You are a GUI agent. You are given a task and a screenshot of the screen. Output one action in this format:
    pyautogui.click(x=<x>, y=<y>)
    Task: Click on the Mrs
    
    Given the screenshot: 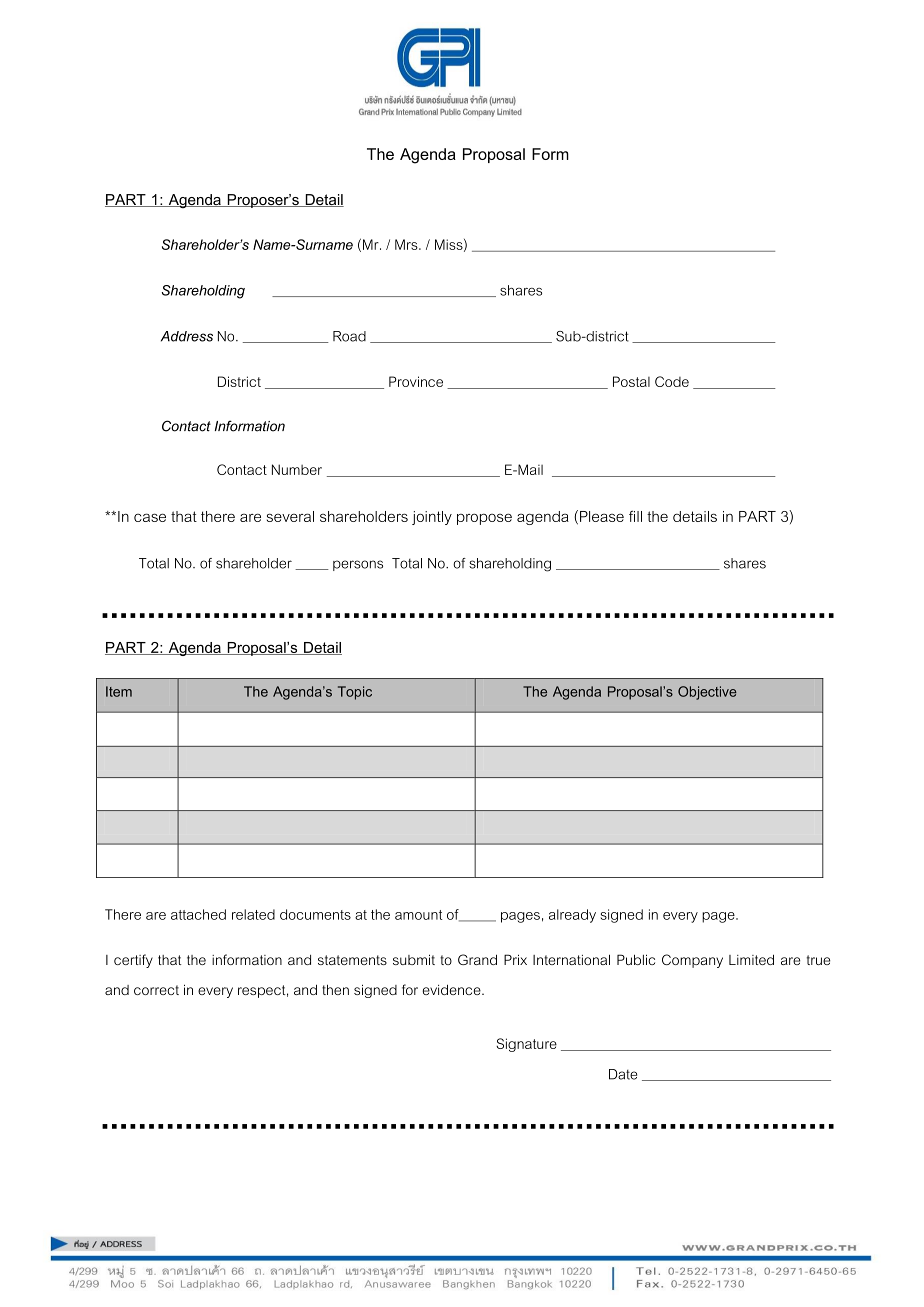 What is the action you would take?
    pyautogui.click(x=407, y=244)
